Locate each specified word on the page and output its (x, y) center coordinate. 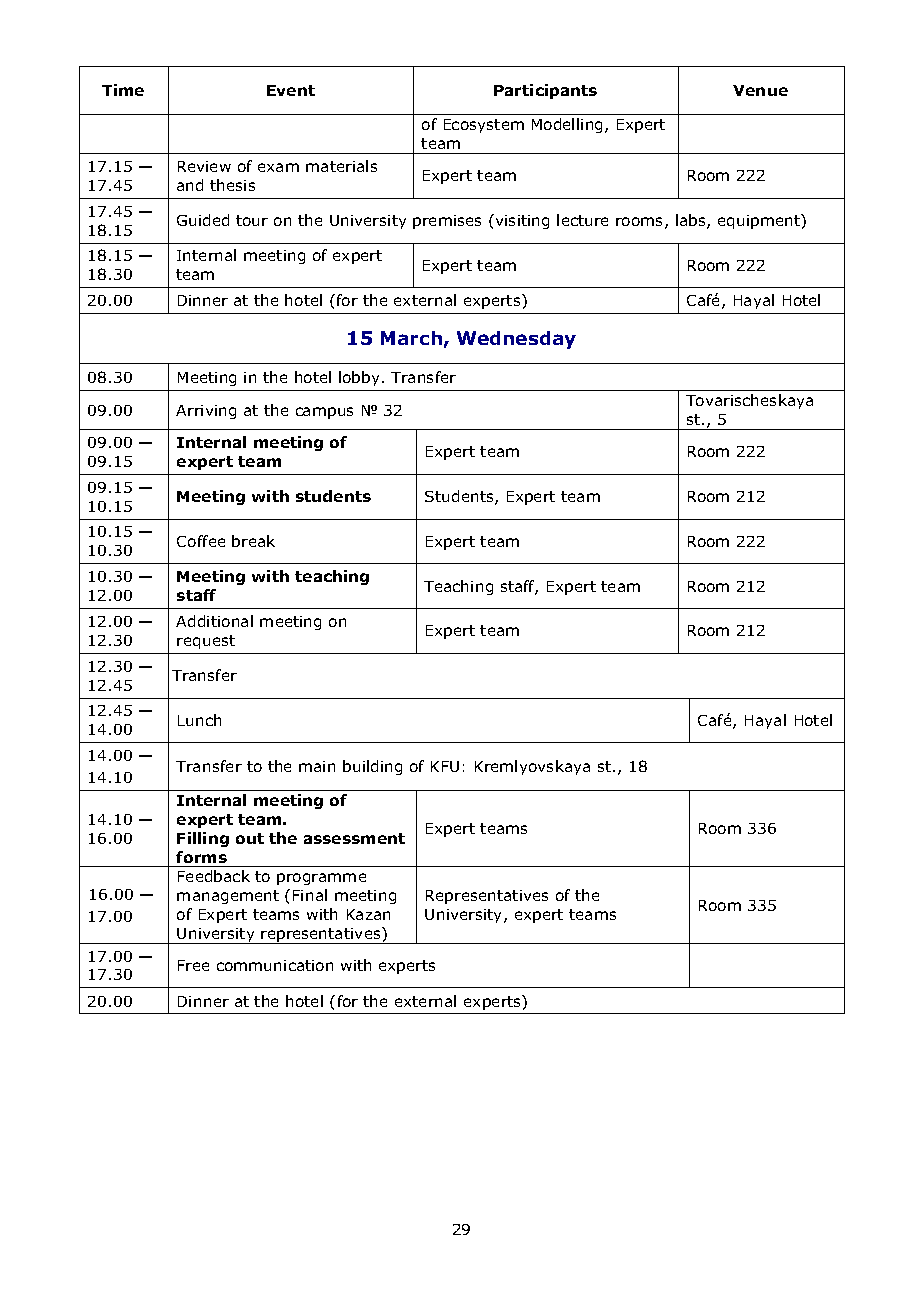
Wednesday (516, 340)
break (253, 541)
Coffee (201, 541)
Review (204, 166)
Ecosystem (484, 126)
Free (193, 965)
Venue (760, 90)
